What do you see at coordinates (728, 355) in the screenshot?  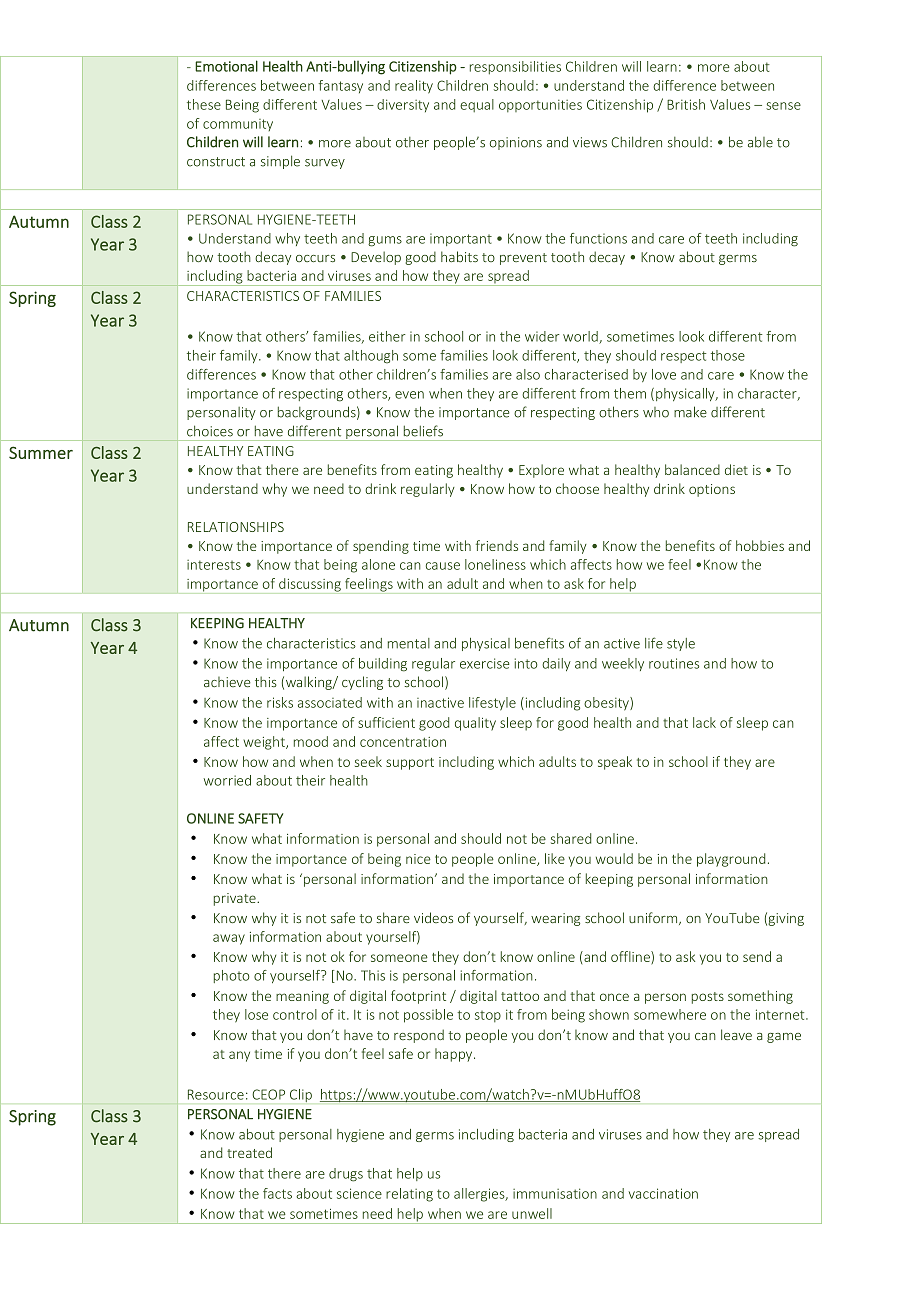 I see `those` at bounding box center [728, 355].
